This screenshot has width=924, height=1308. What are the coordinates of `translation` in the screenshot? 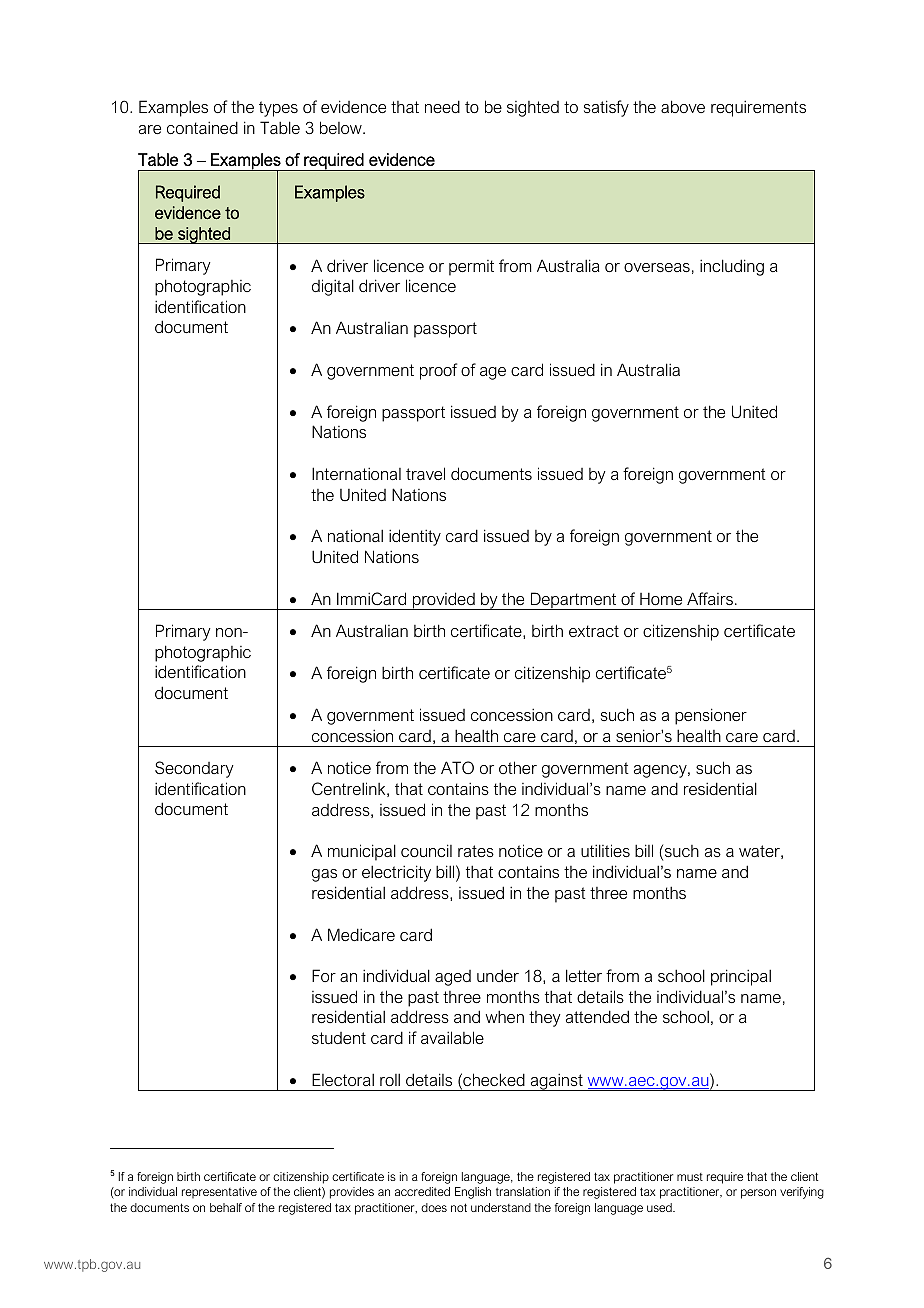 It's located at (523, 1191).
